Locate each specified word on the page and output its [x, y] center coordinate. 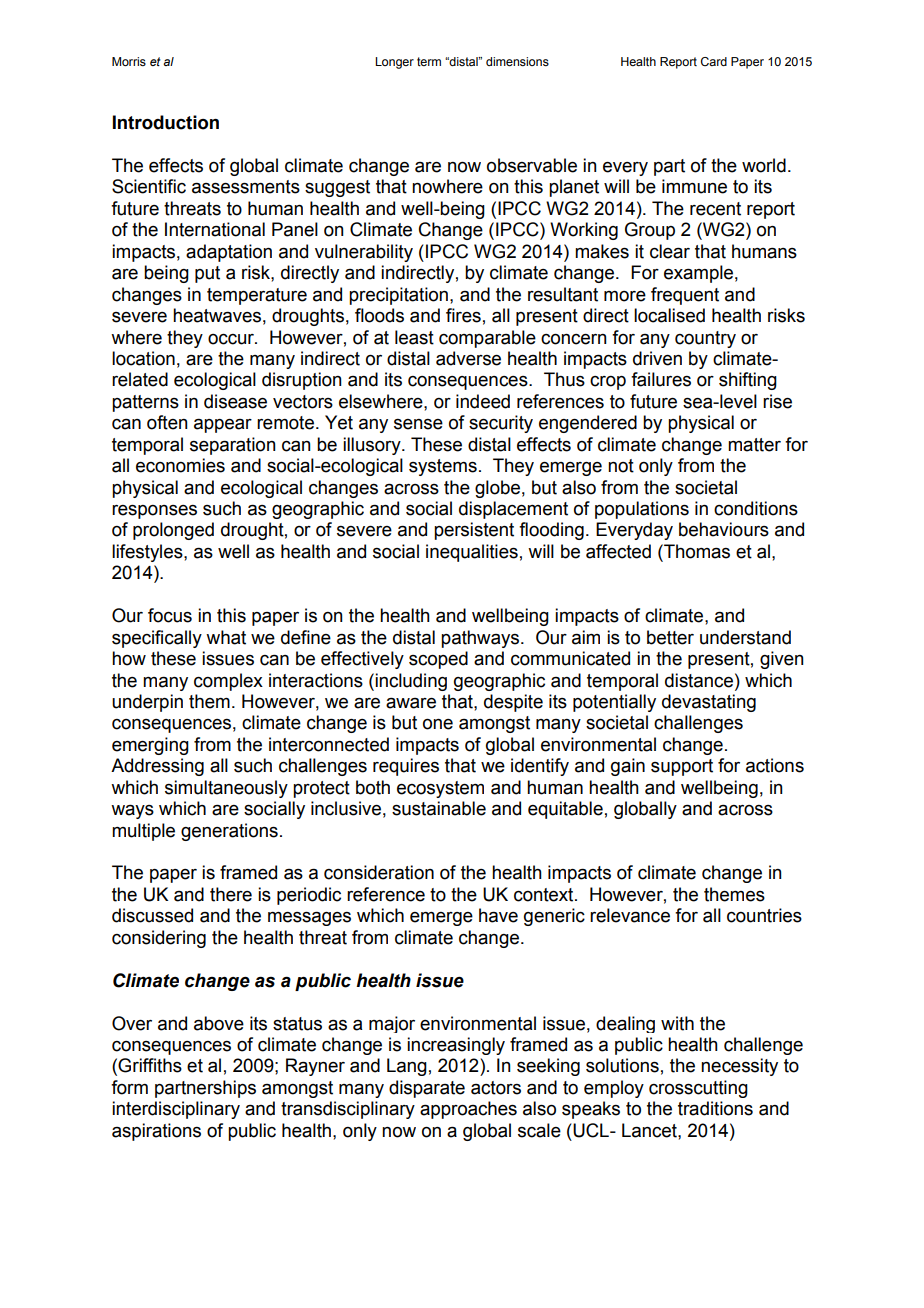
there [231, 894]
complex [228, 682]
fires [463, 315]
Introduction [166, 122]
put [207, 274]
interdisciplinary [176, 1110]
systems [443, 467]
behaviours [724, 529]
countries [764, 915]
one [438, 724]
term [429, 61]
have [498, 915]
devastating [709, 703]
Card [714, 61]
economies [180, 465]
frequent [685, 296]
